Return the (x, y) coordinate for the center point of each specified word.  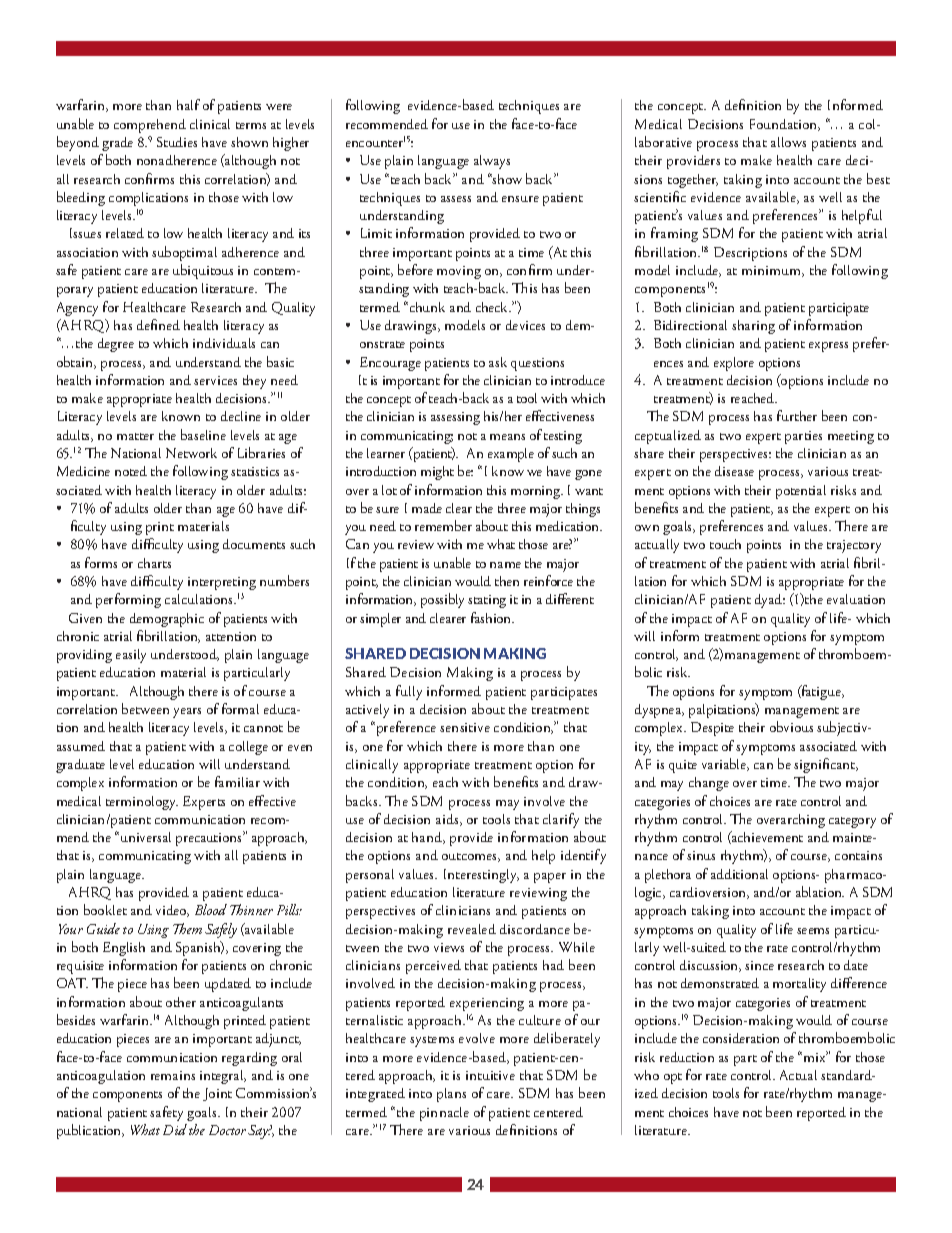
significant (825, 765)
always (492, 162)
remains (173, 1075)
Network (191, 453)
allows (788, 142)
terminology (142, 803)
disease (734, 471)
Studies (177, 142)
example (511, 455)
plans (451, 1095)
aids (448, 820)
